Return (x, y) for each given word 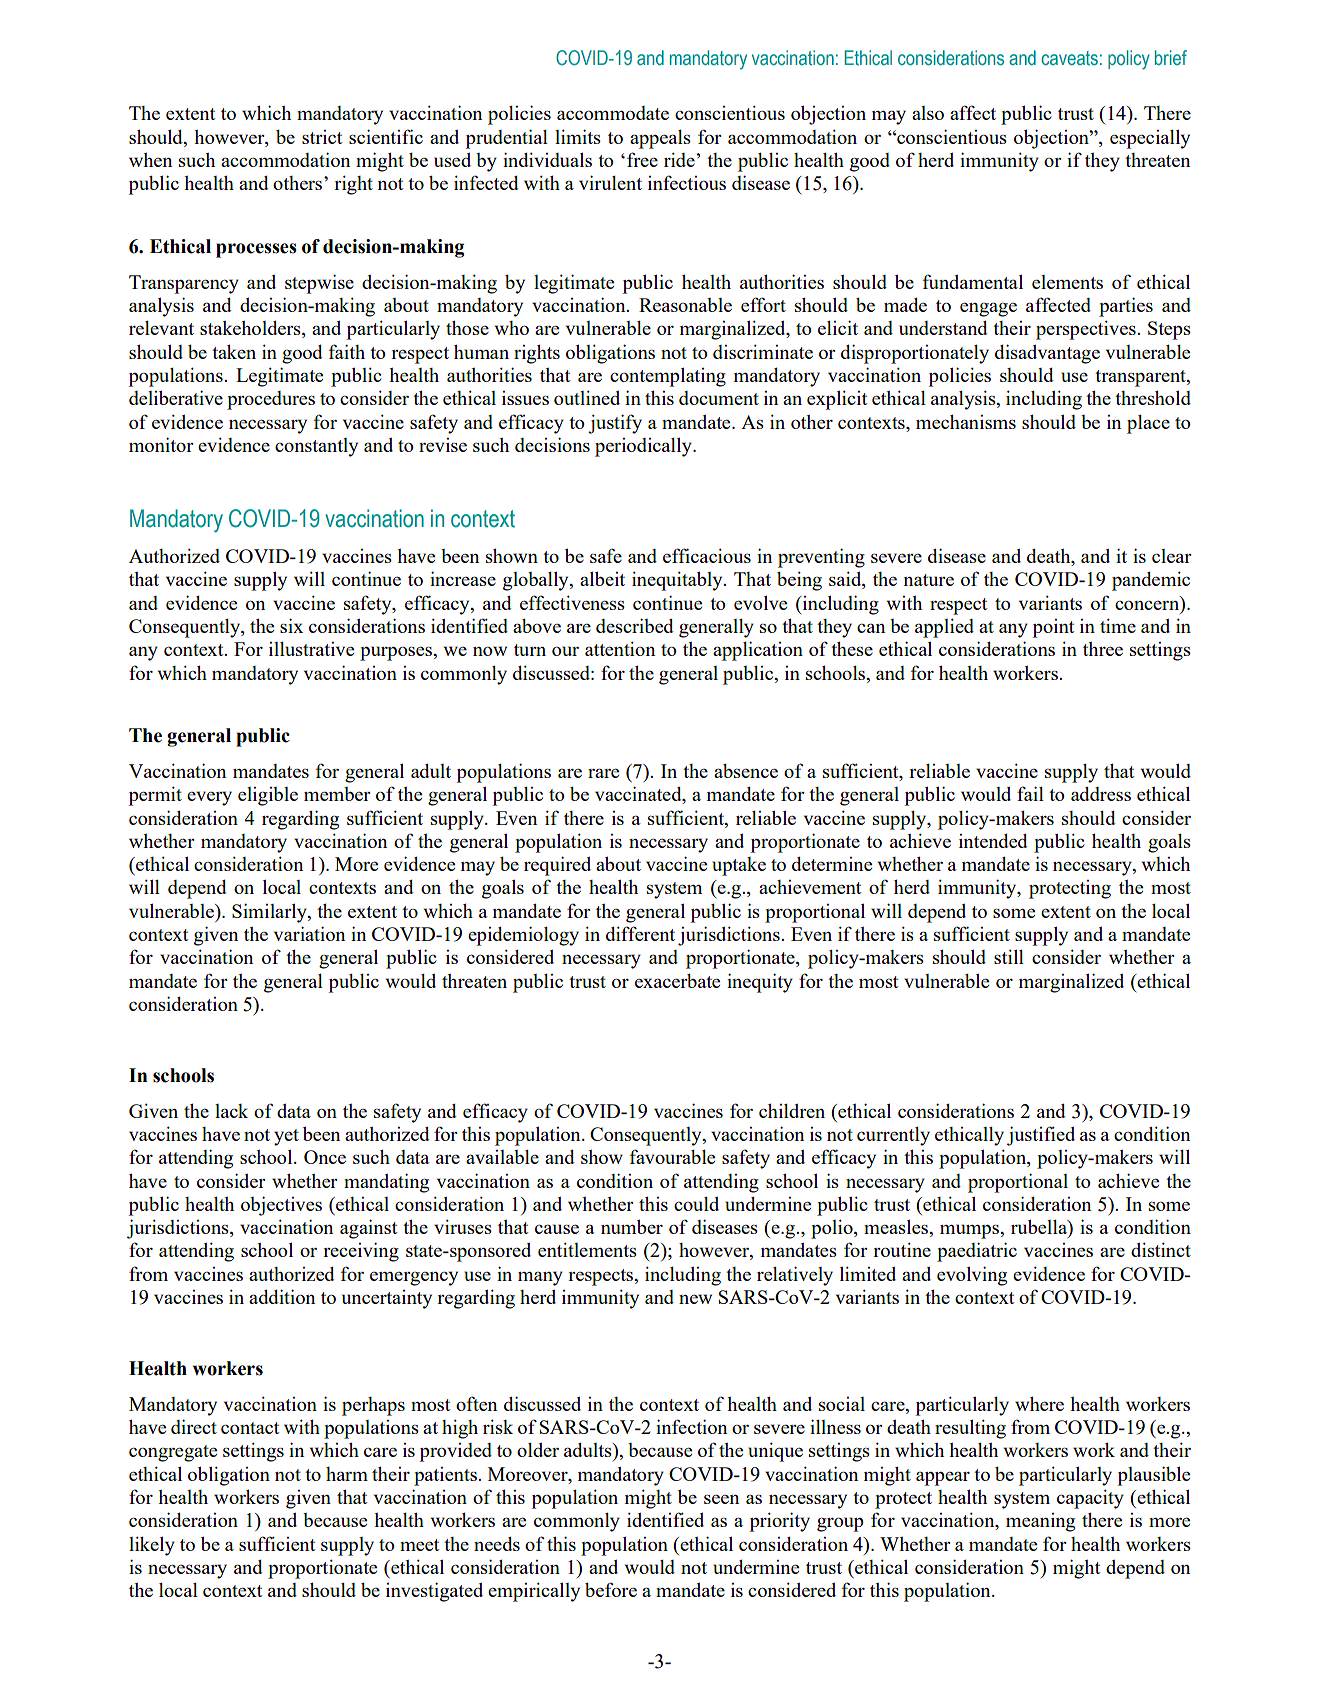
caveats (1070, 58)
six (291, 625)
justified (1041, 1136)
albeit (602, 578)
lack (231, 1111)
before (611, 1589)
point (1053, 628)
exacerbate (677, 981)
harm (347, 1474)
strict (322, 137)
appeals (660, 139)
